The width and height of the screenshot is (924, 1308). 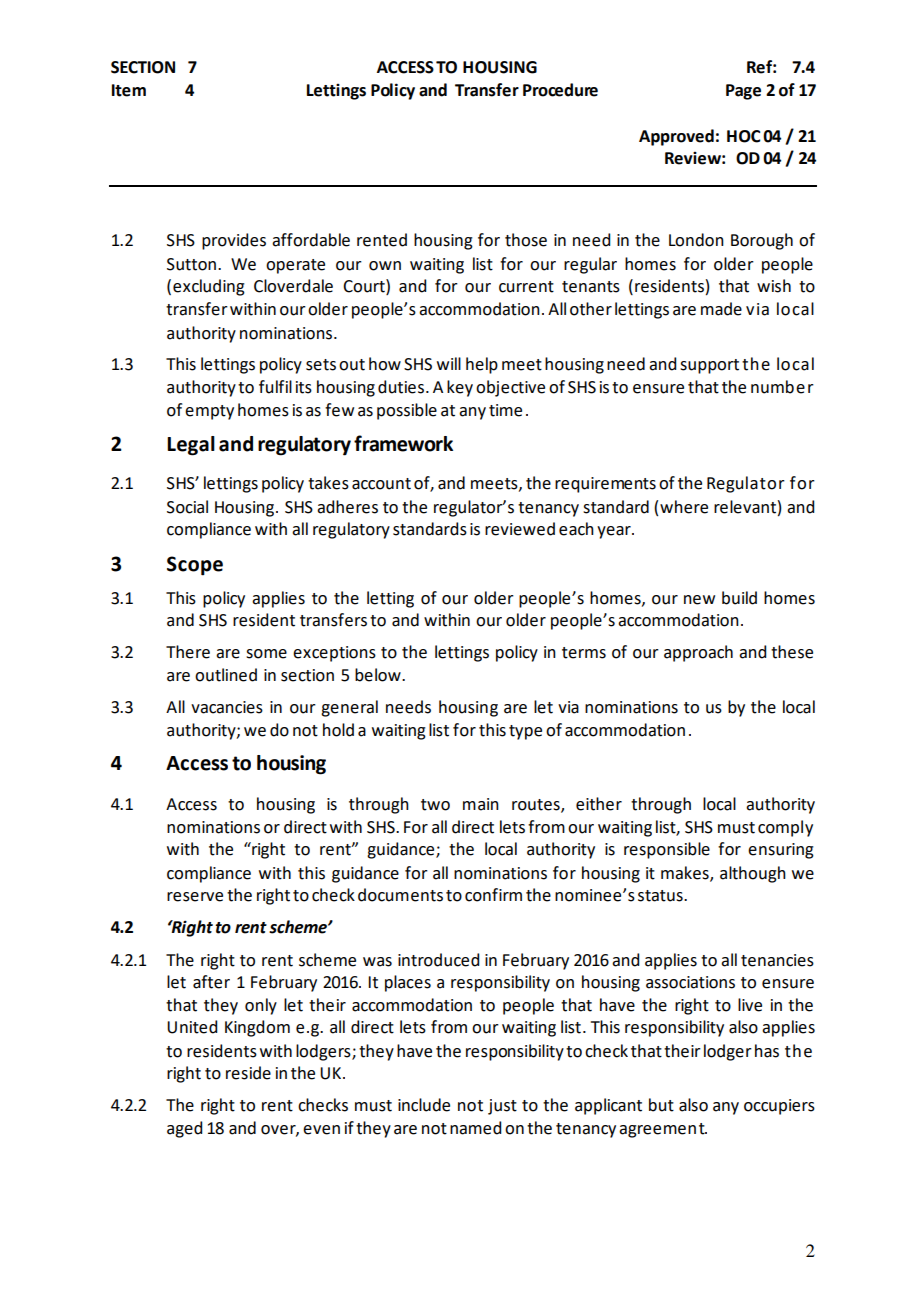 I want to click on will, so click(x=449, y=363).
